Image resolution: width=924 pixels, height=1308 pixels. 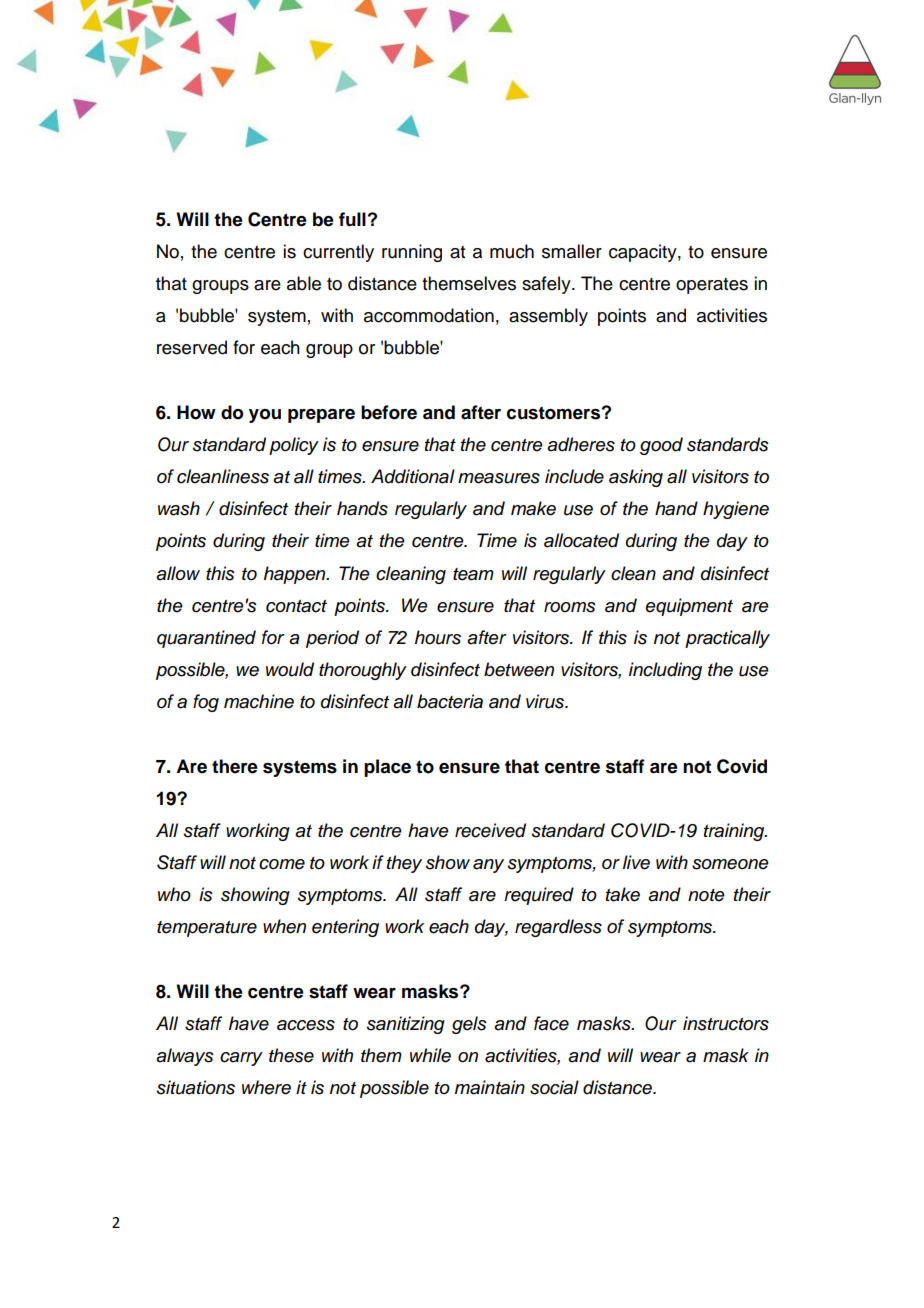 What do you see at coordinates (235, 766) in the screenshot?
I see `there` at bounding box center [235, 766].
